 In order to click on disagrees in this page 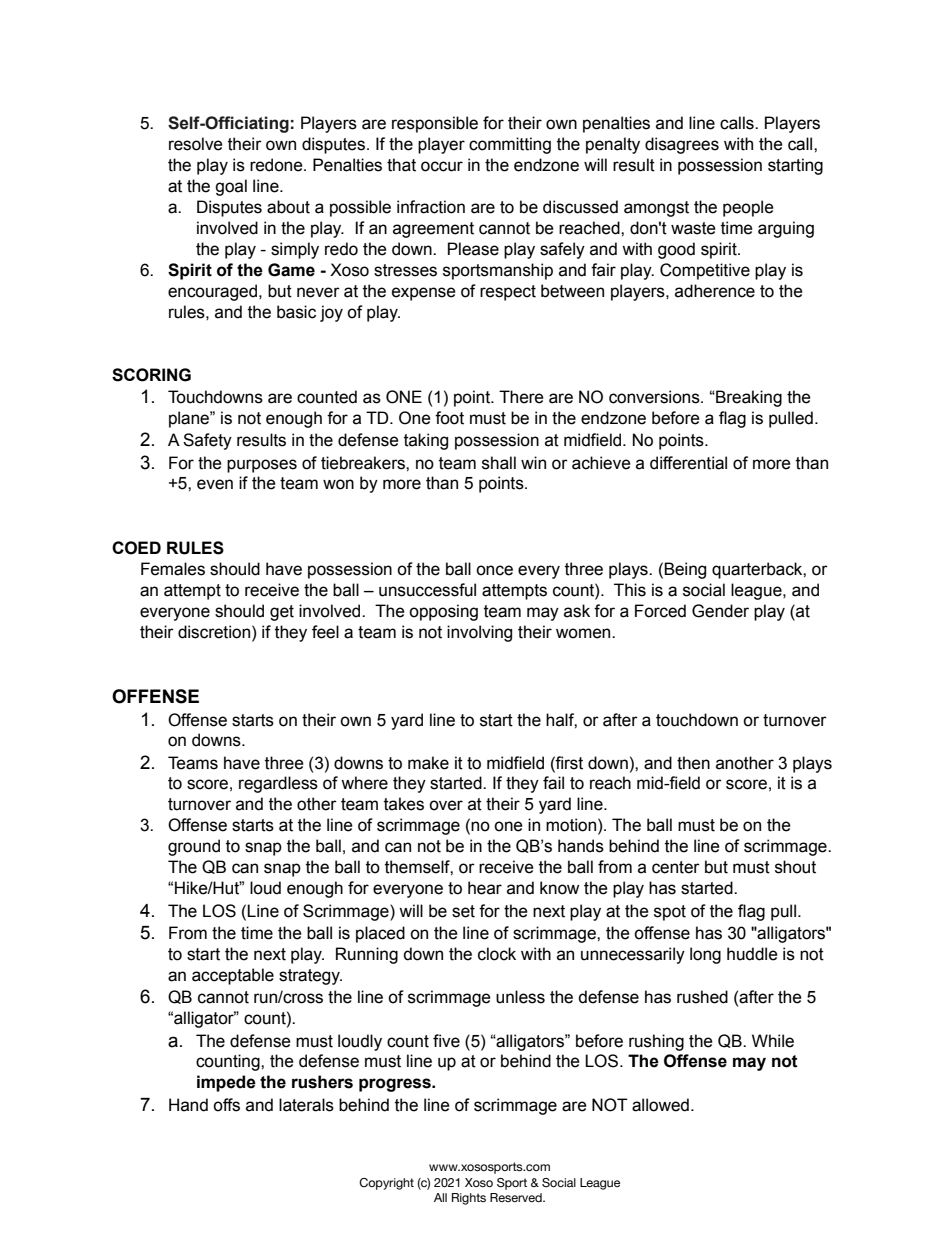, I will do `click(682, 145)`.
